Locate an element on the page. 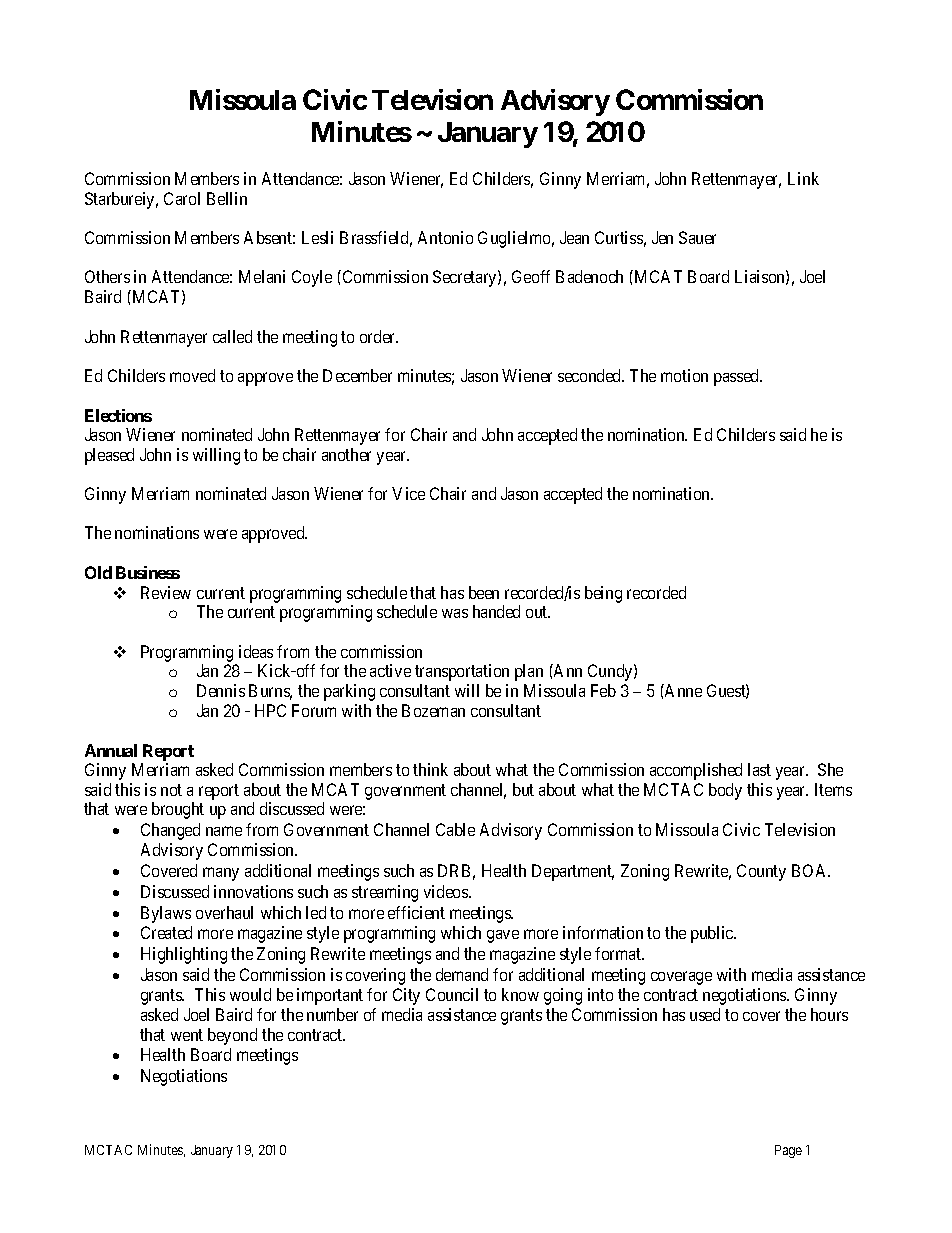 The width and height of the document is (952, 1233). Page is located at coordinates (788, 1151).
